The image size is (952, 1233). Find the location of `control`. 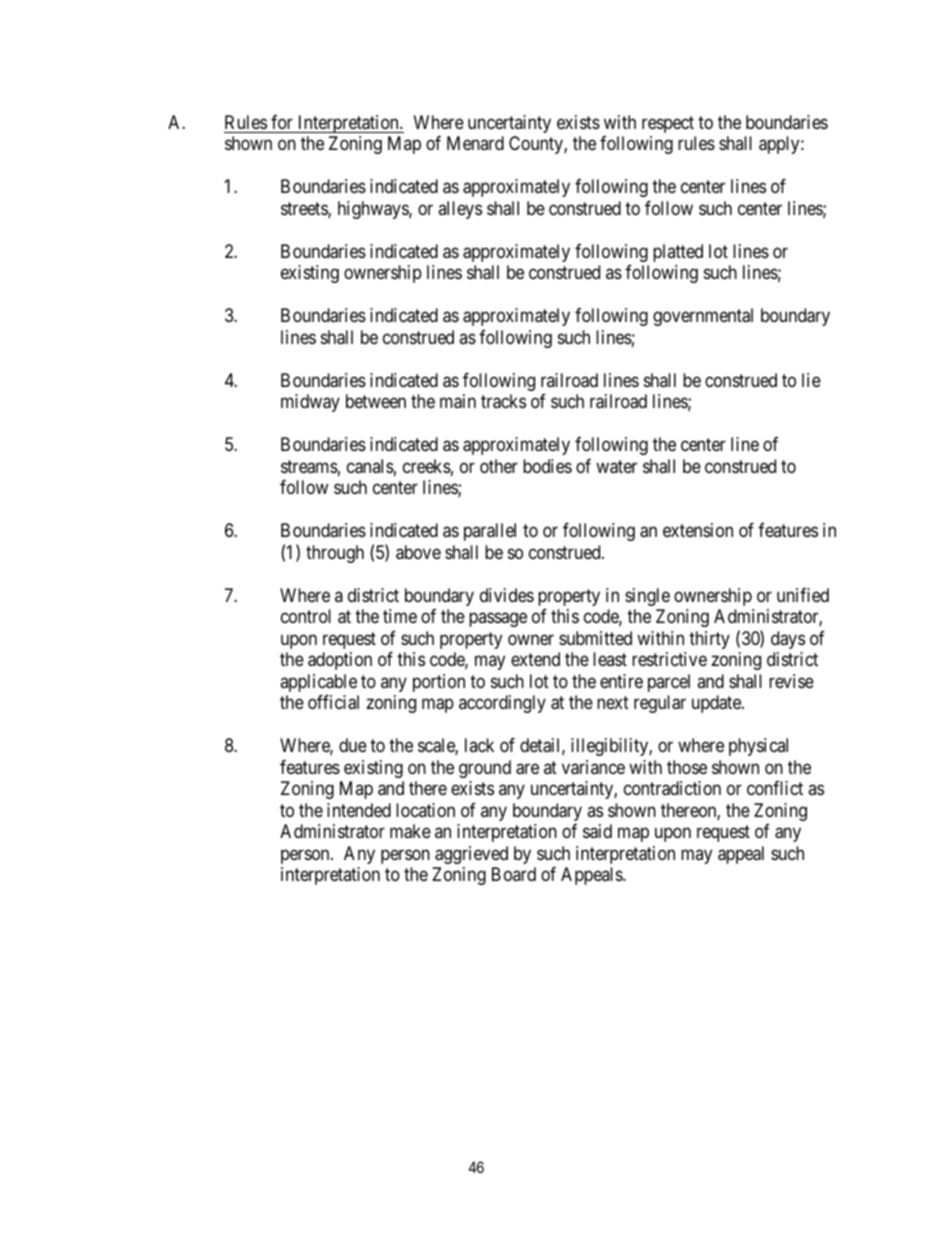

control is located at coordinates (306, 616).
